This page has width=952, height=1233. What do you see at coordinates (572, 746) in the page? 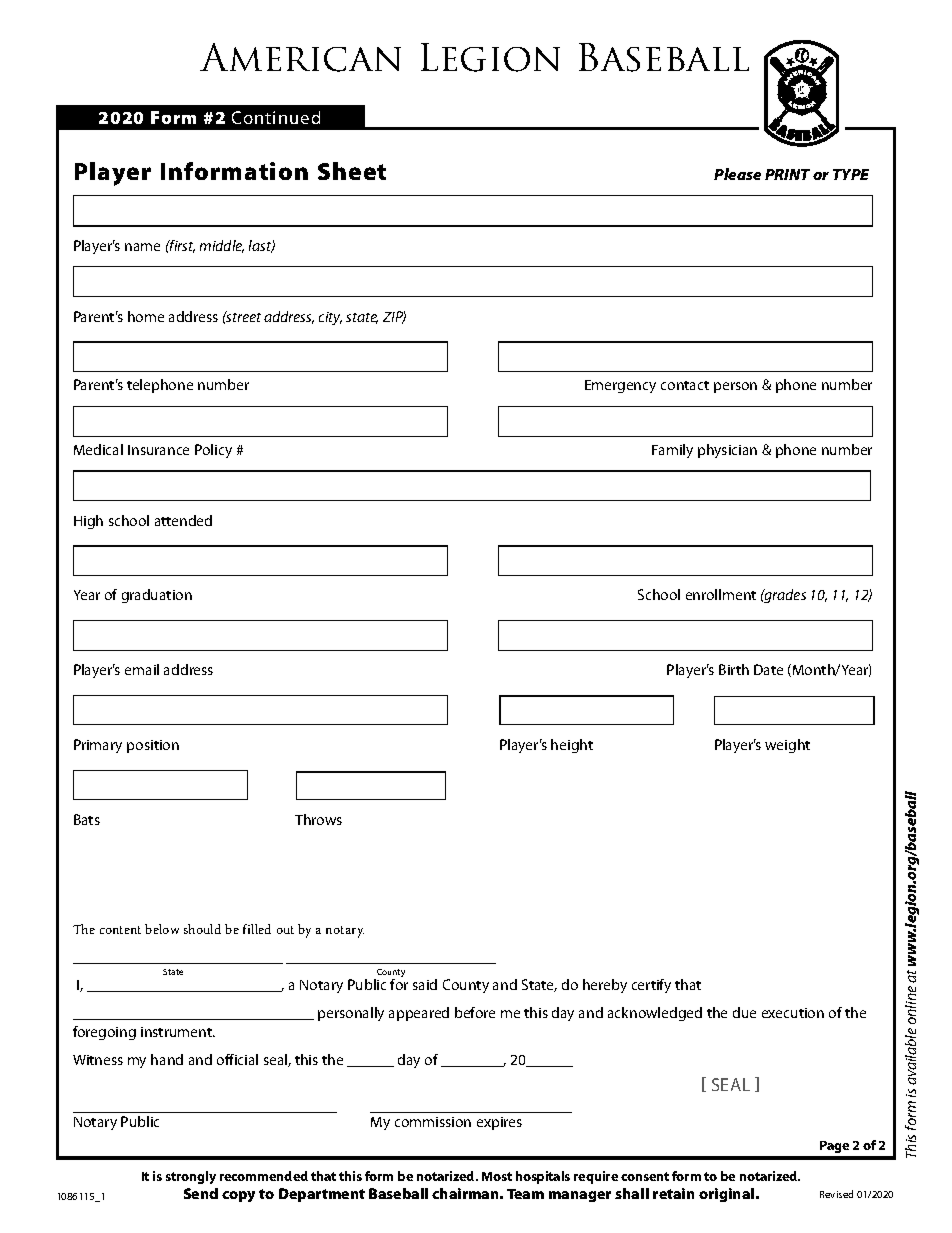
I see `height` at bounding box center [572, 746].
